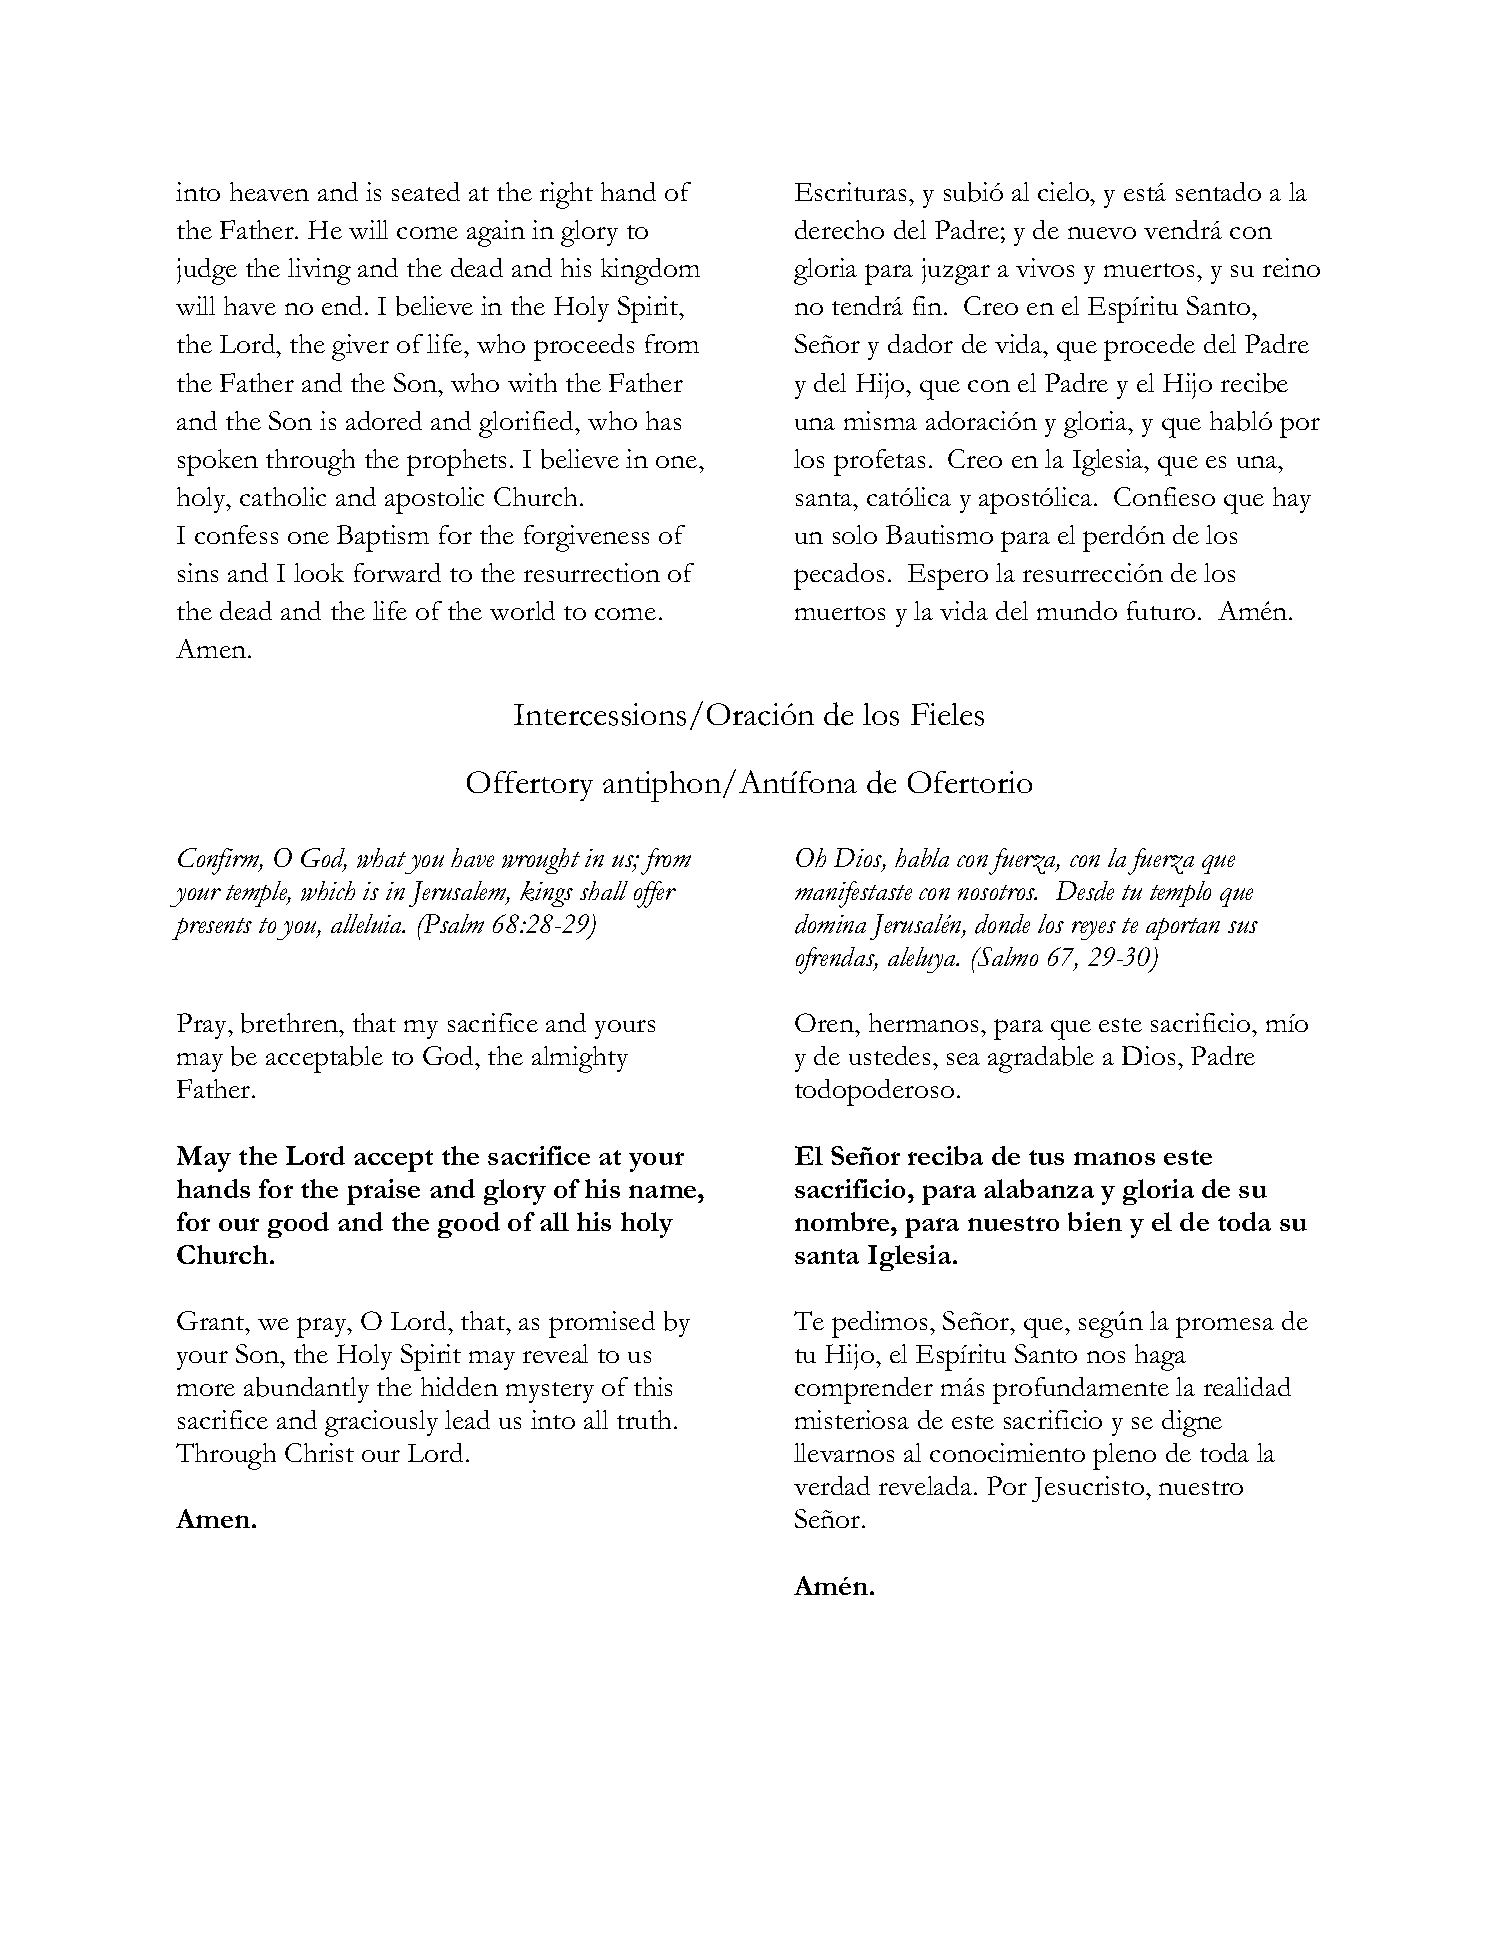 The width and height of the page is (1500, 1941). I want to click on derecho, so click(839, 229).
